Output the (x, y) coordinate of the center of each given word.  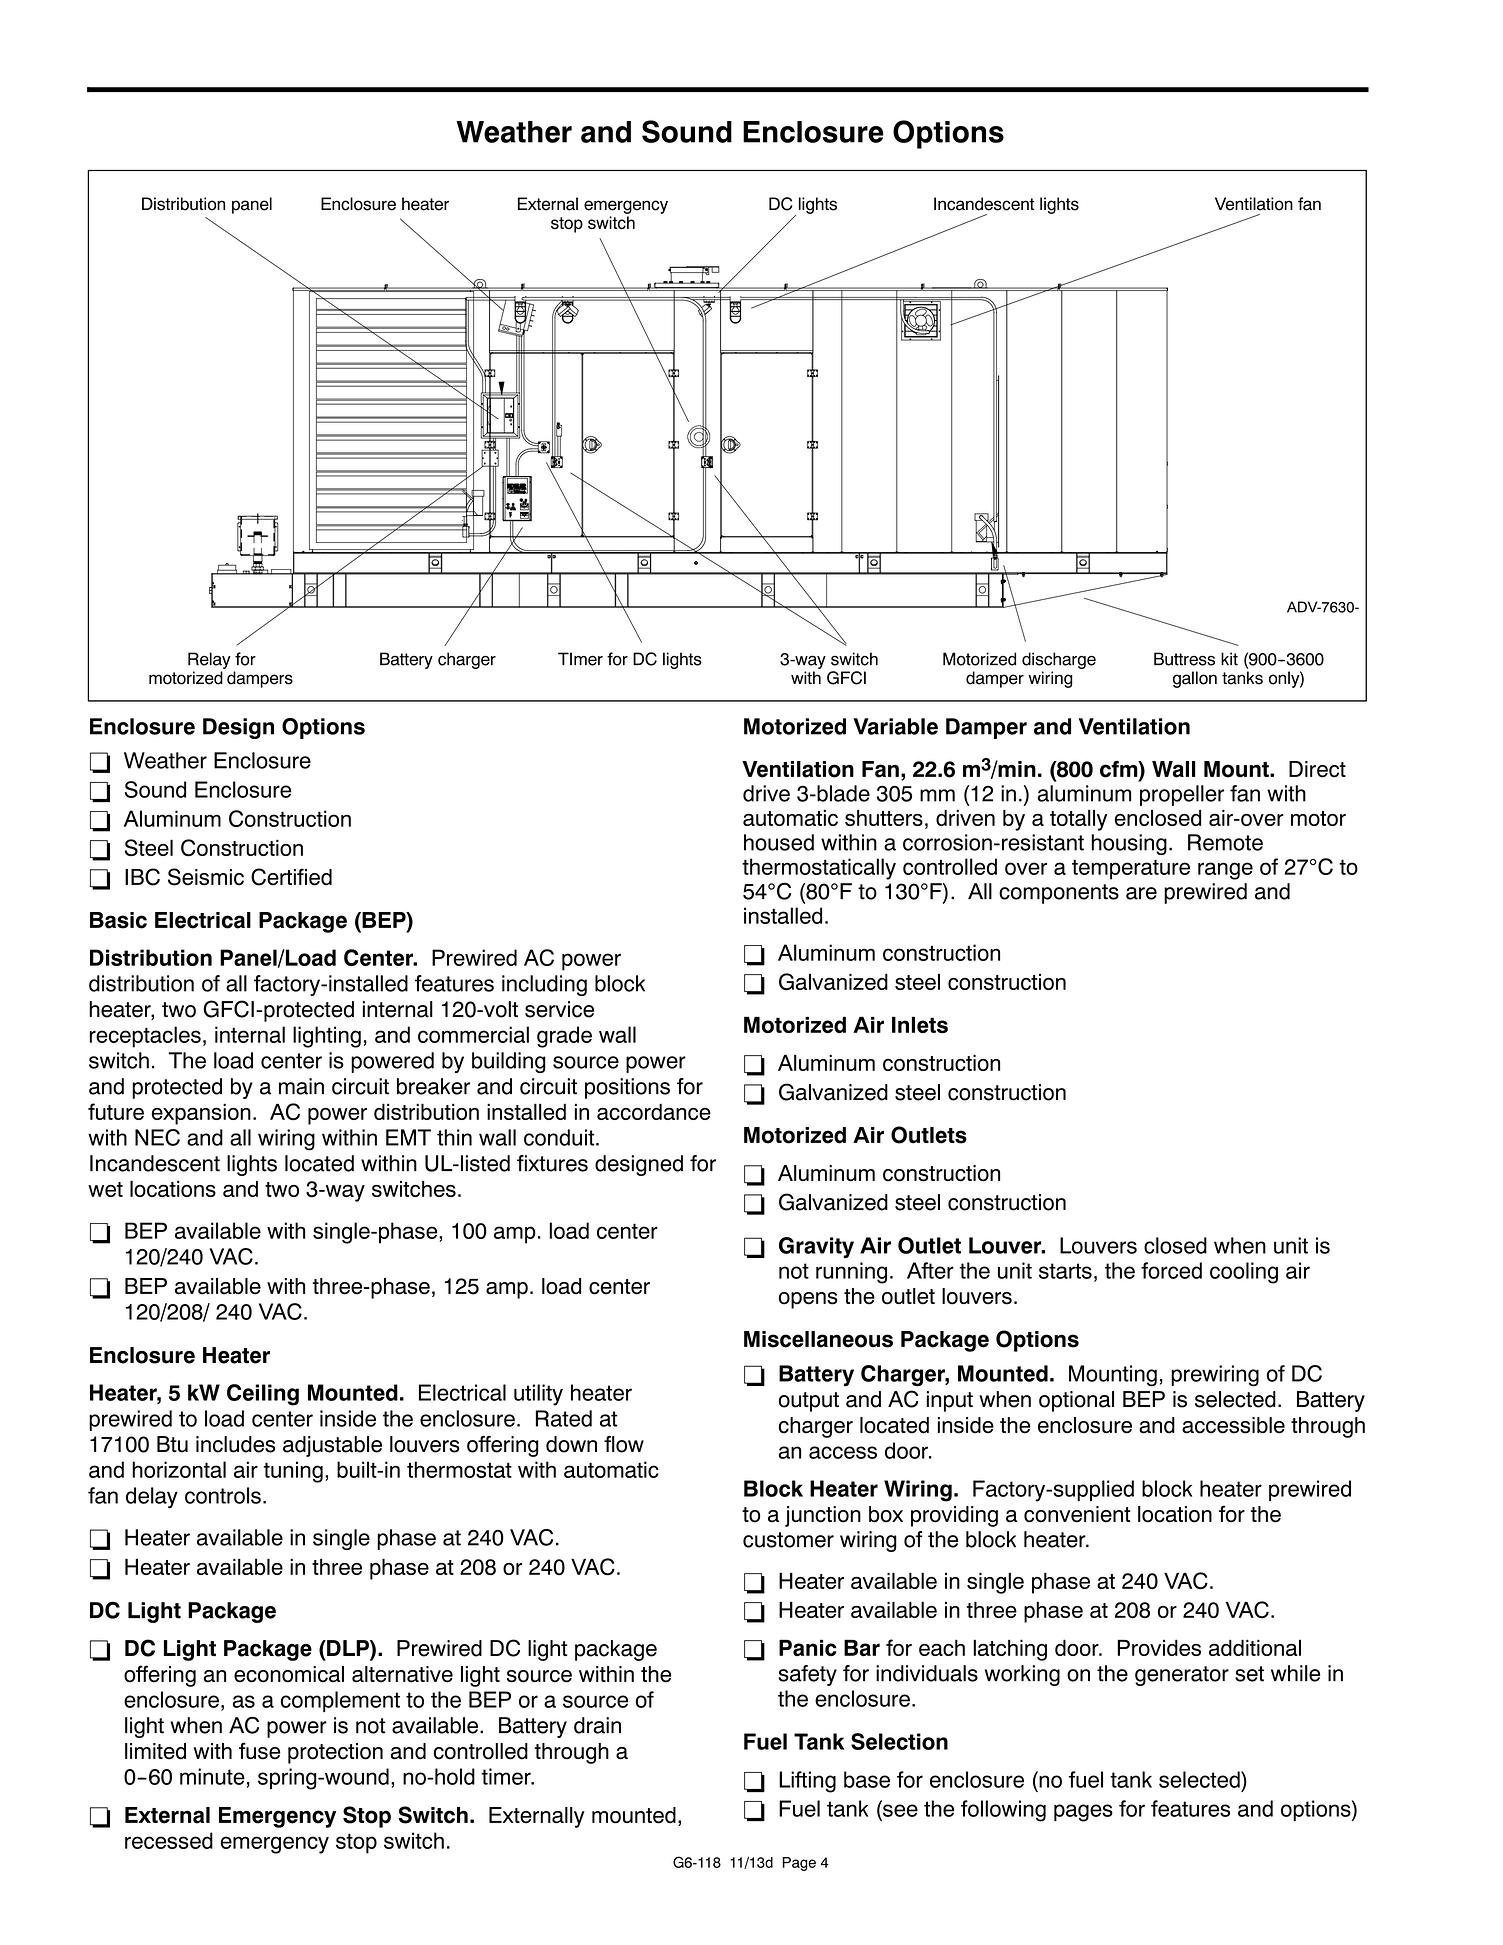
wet (105, 1189)
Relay (209, 660)
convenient (1077, 1514)
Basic (118, 920)
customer (788, 1540)
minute (212, 1776)
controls (223, 1495)
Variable (895, 726)
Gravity (816, 1247)
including (544, 985)
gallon (1195, 679)
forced (1171, 1270)
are (1141, 893)
